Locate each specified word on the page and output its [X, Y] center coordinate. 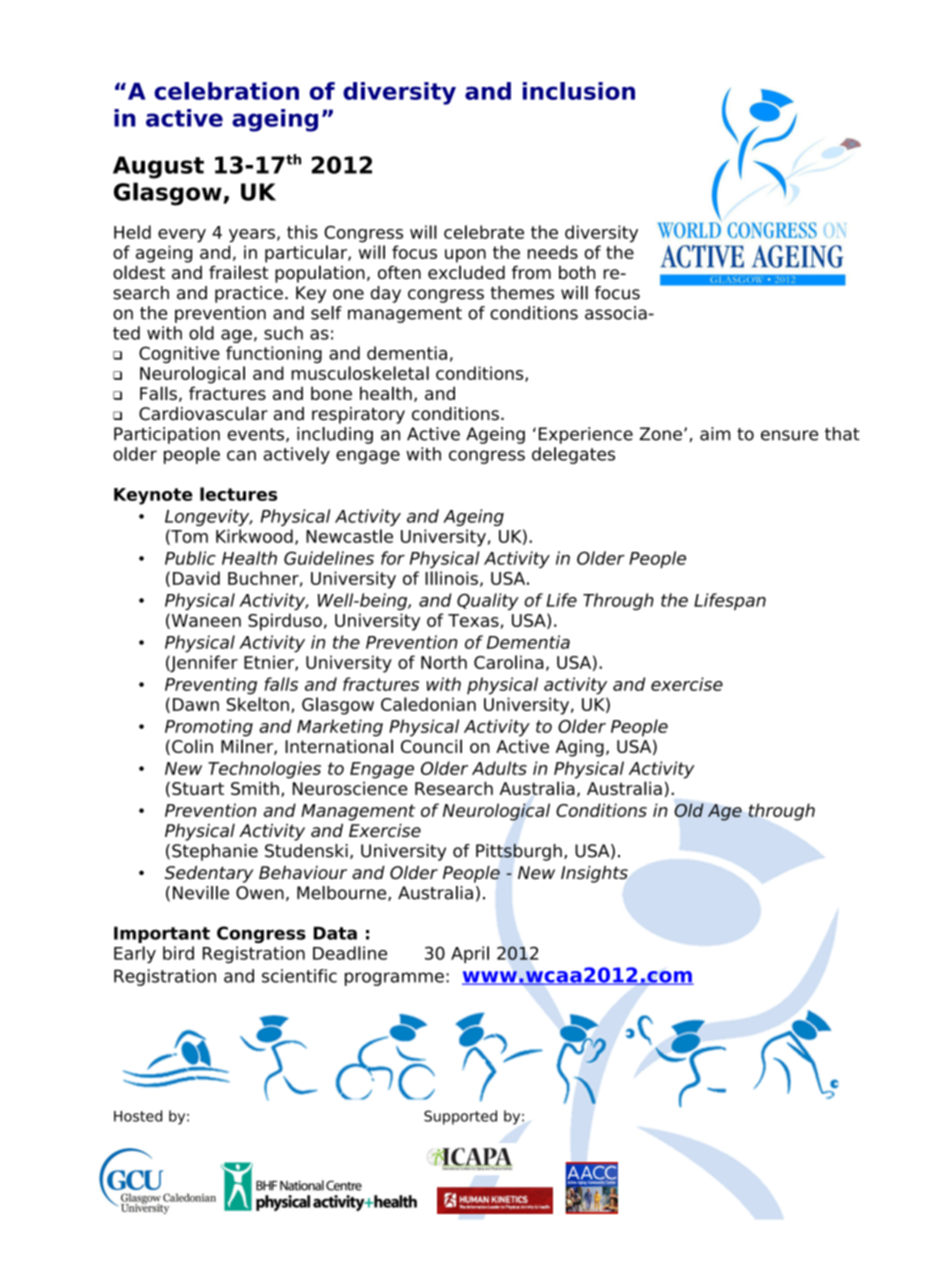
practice [249, 294]
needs [553, 252]
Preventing [211, 686]
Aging [580, 748]
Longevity [208, 517]
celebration [226, 91]
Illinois [451, 578]
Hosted [138, 1116]
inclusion [579, 91]
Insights [594, 874]
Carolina [509, 662]
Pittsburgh [519, 852]
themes [522, 293]
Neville [201, 893]
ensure [789, 435]
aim [715, 434]
